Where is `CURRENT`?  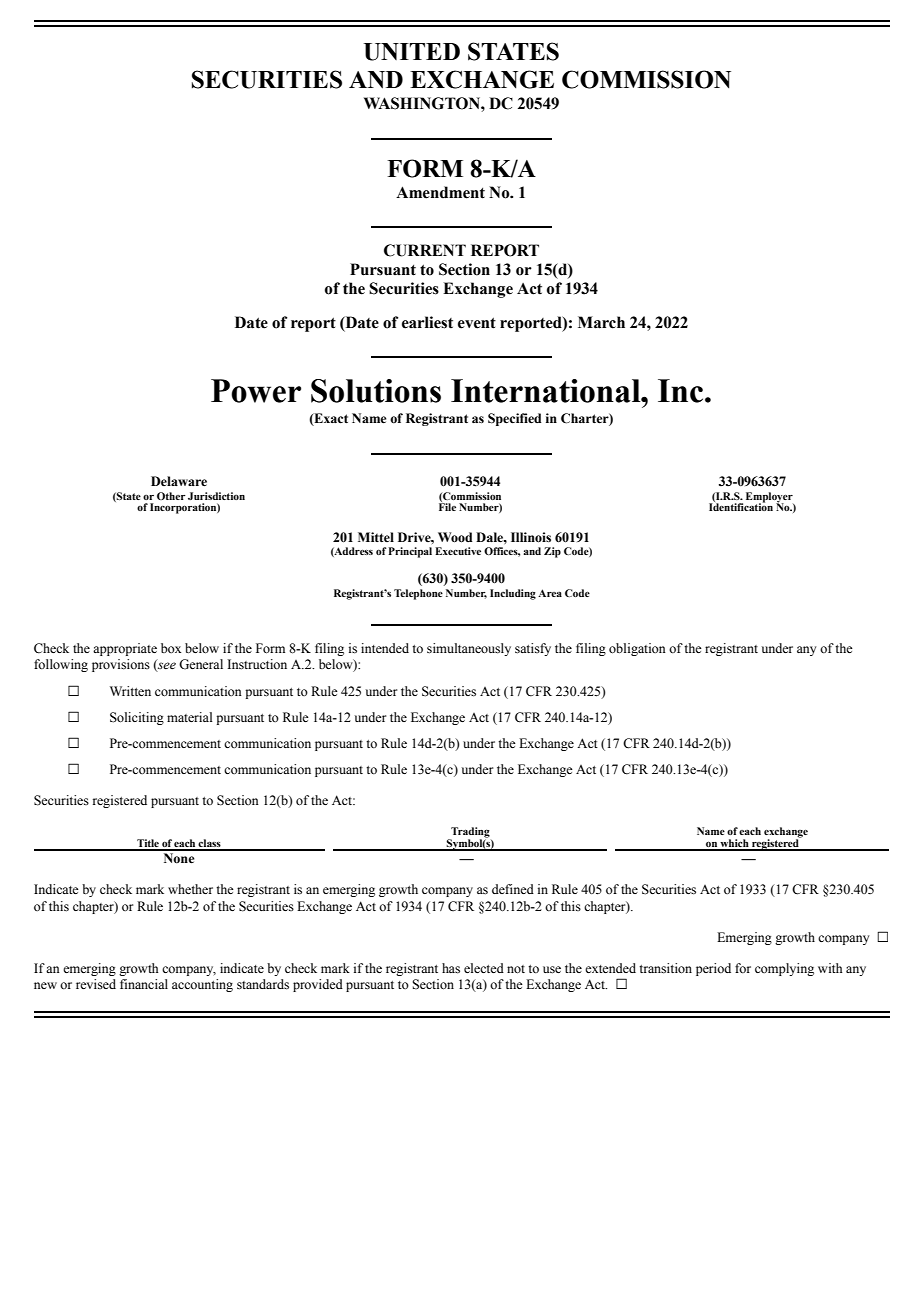 CURRENT is located at coordinates (425, 250).
